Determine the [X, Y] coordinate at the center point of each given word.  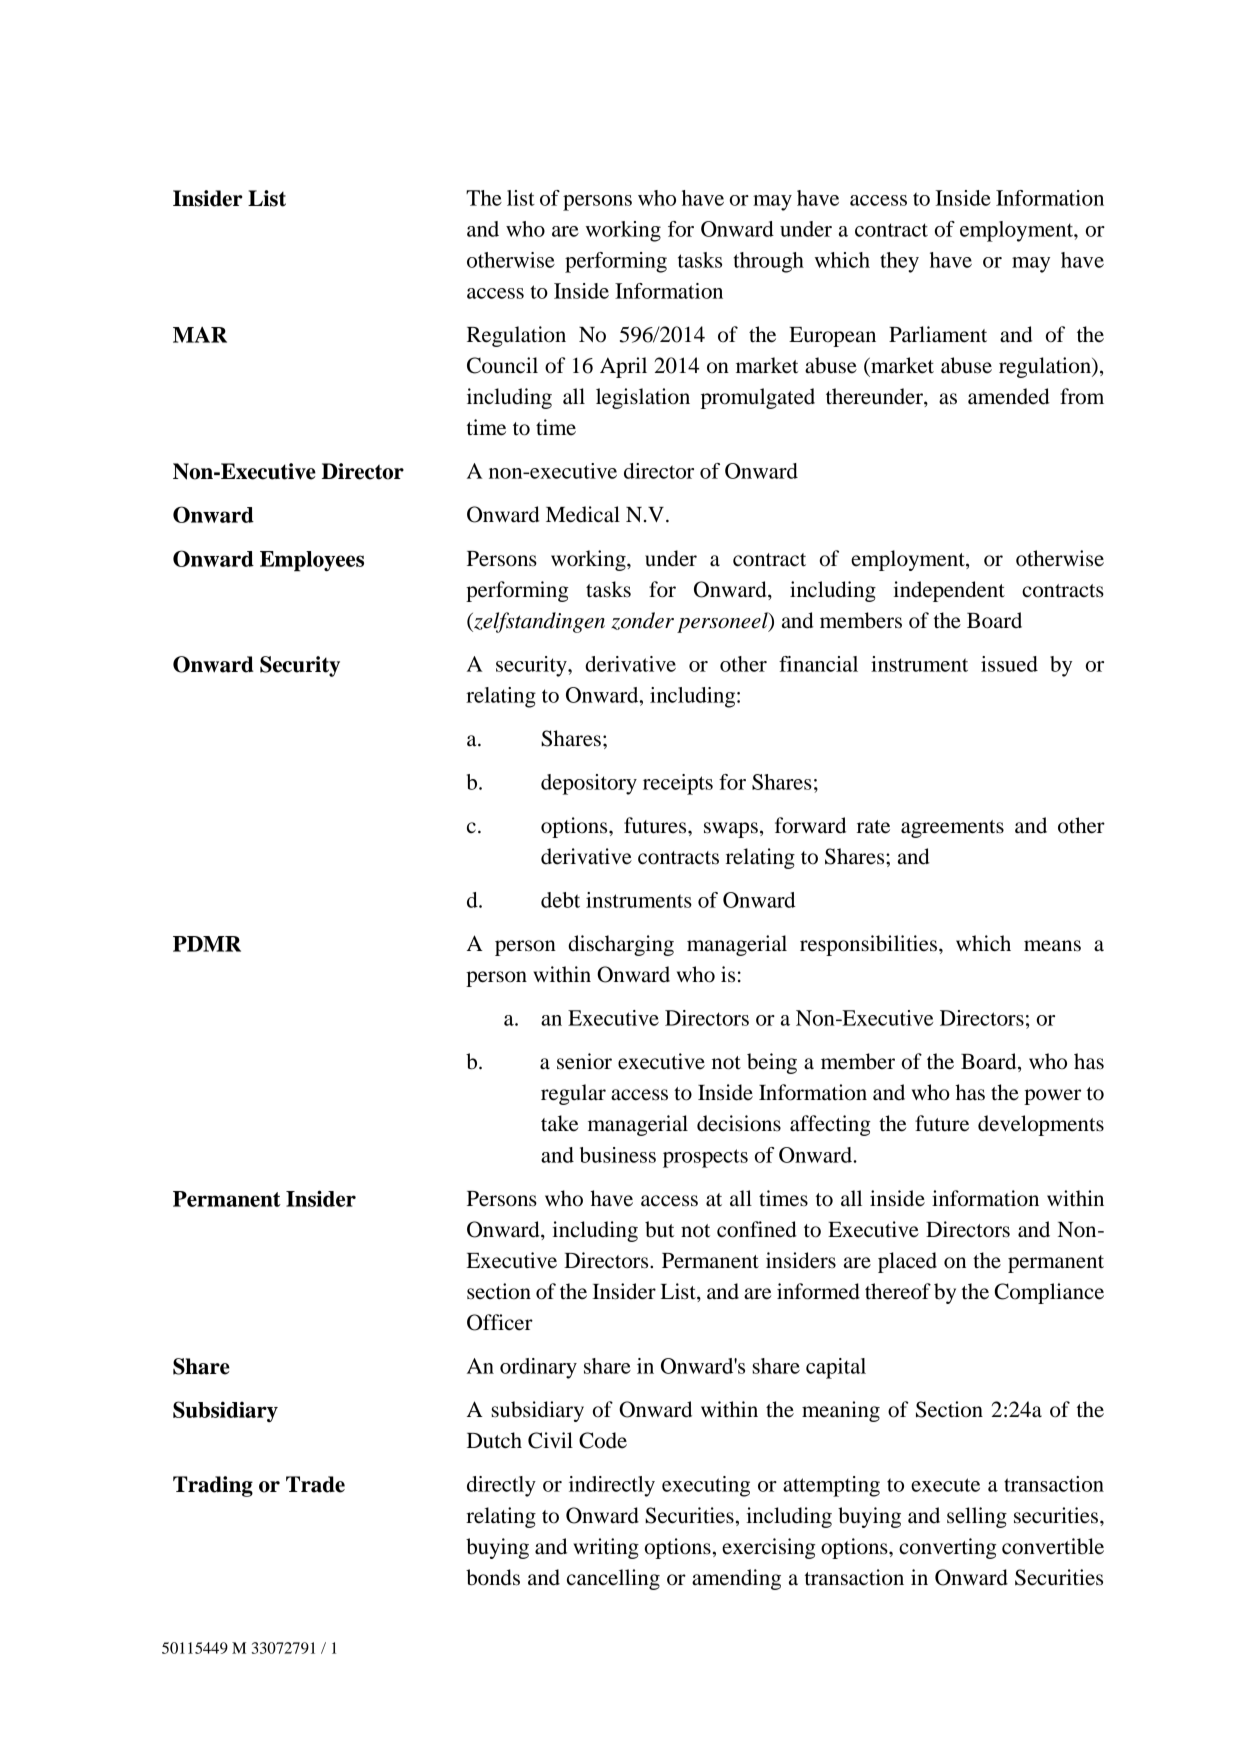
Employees [312, 561]
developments [1041, 1125]
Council [502, 365]
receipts [678, 784]
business [618, 1155]
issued [1009, 664]
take [559, 1123]
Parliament [938, 334]
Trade [315, 1484]
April [623, 367]
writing [606, 1548]
